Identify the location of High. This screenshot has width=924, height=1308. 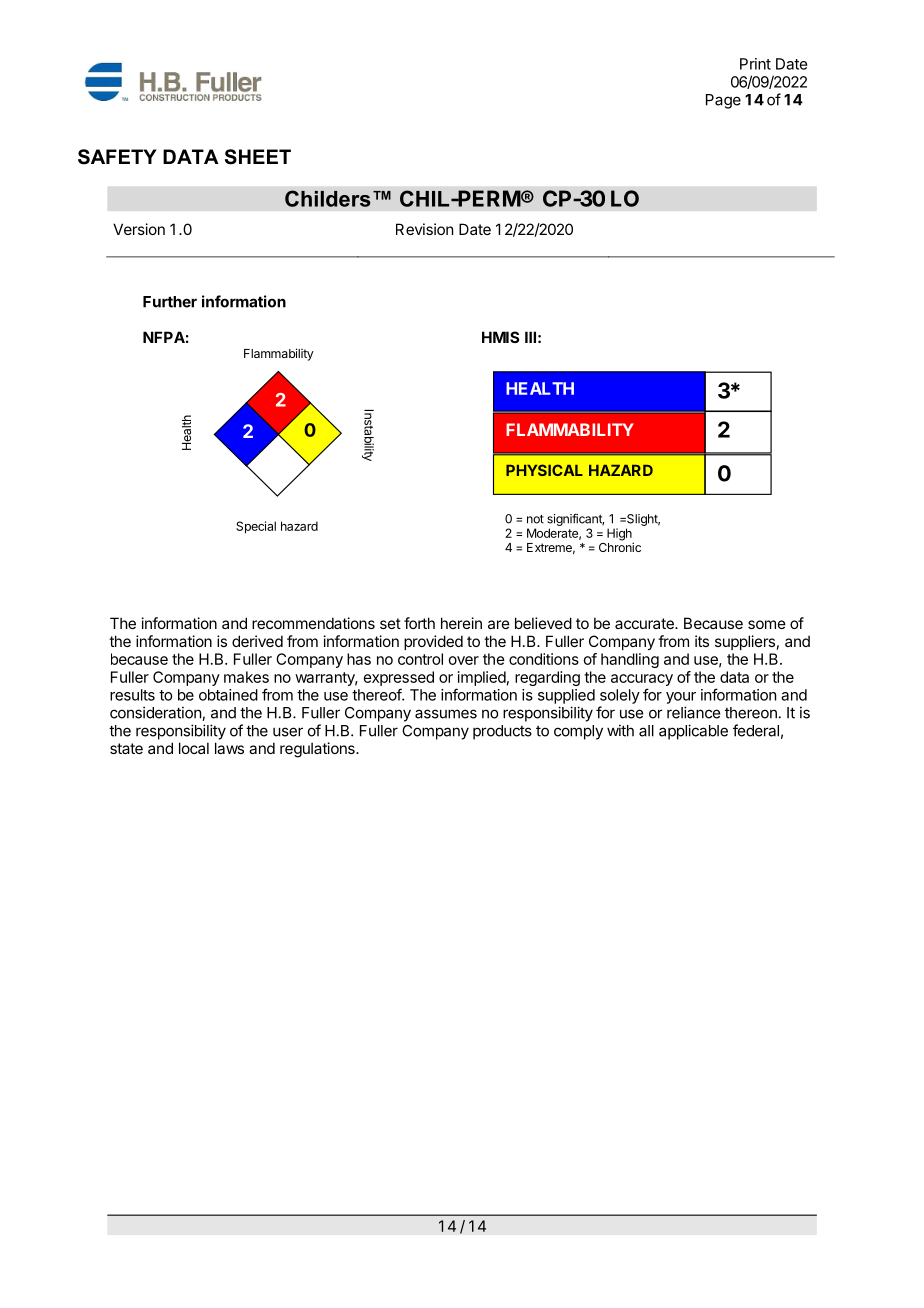
(620, 535).
